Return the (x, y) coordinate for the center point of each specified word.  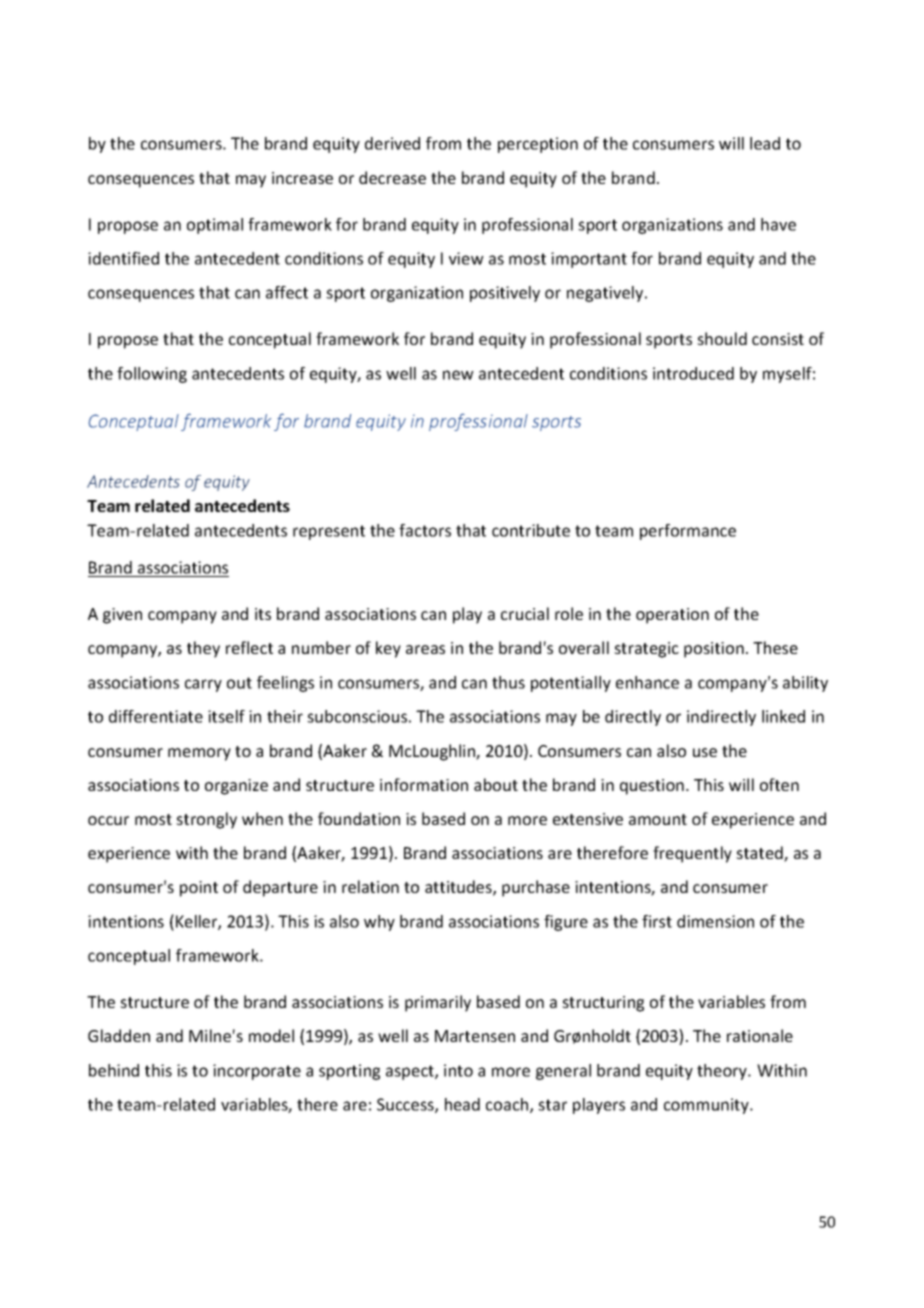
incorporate (257, 1072)
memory (199, 754)
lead (765, 143)
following (152, 375)
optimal (215, 226)
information (424, 784)
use (705, 752)
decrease (392, 177)
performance (688, 532)
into (458, 1070)
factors (425, 530)
